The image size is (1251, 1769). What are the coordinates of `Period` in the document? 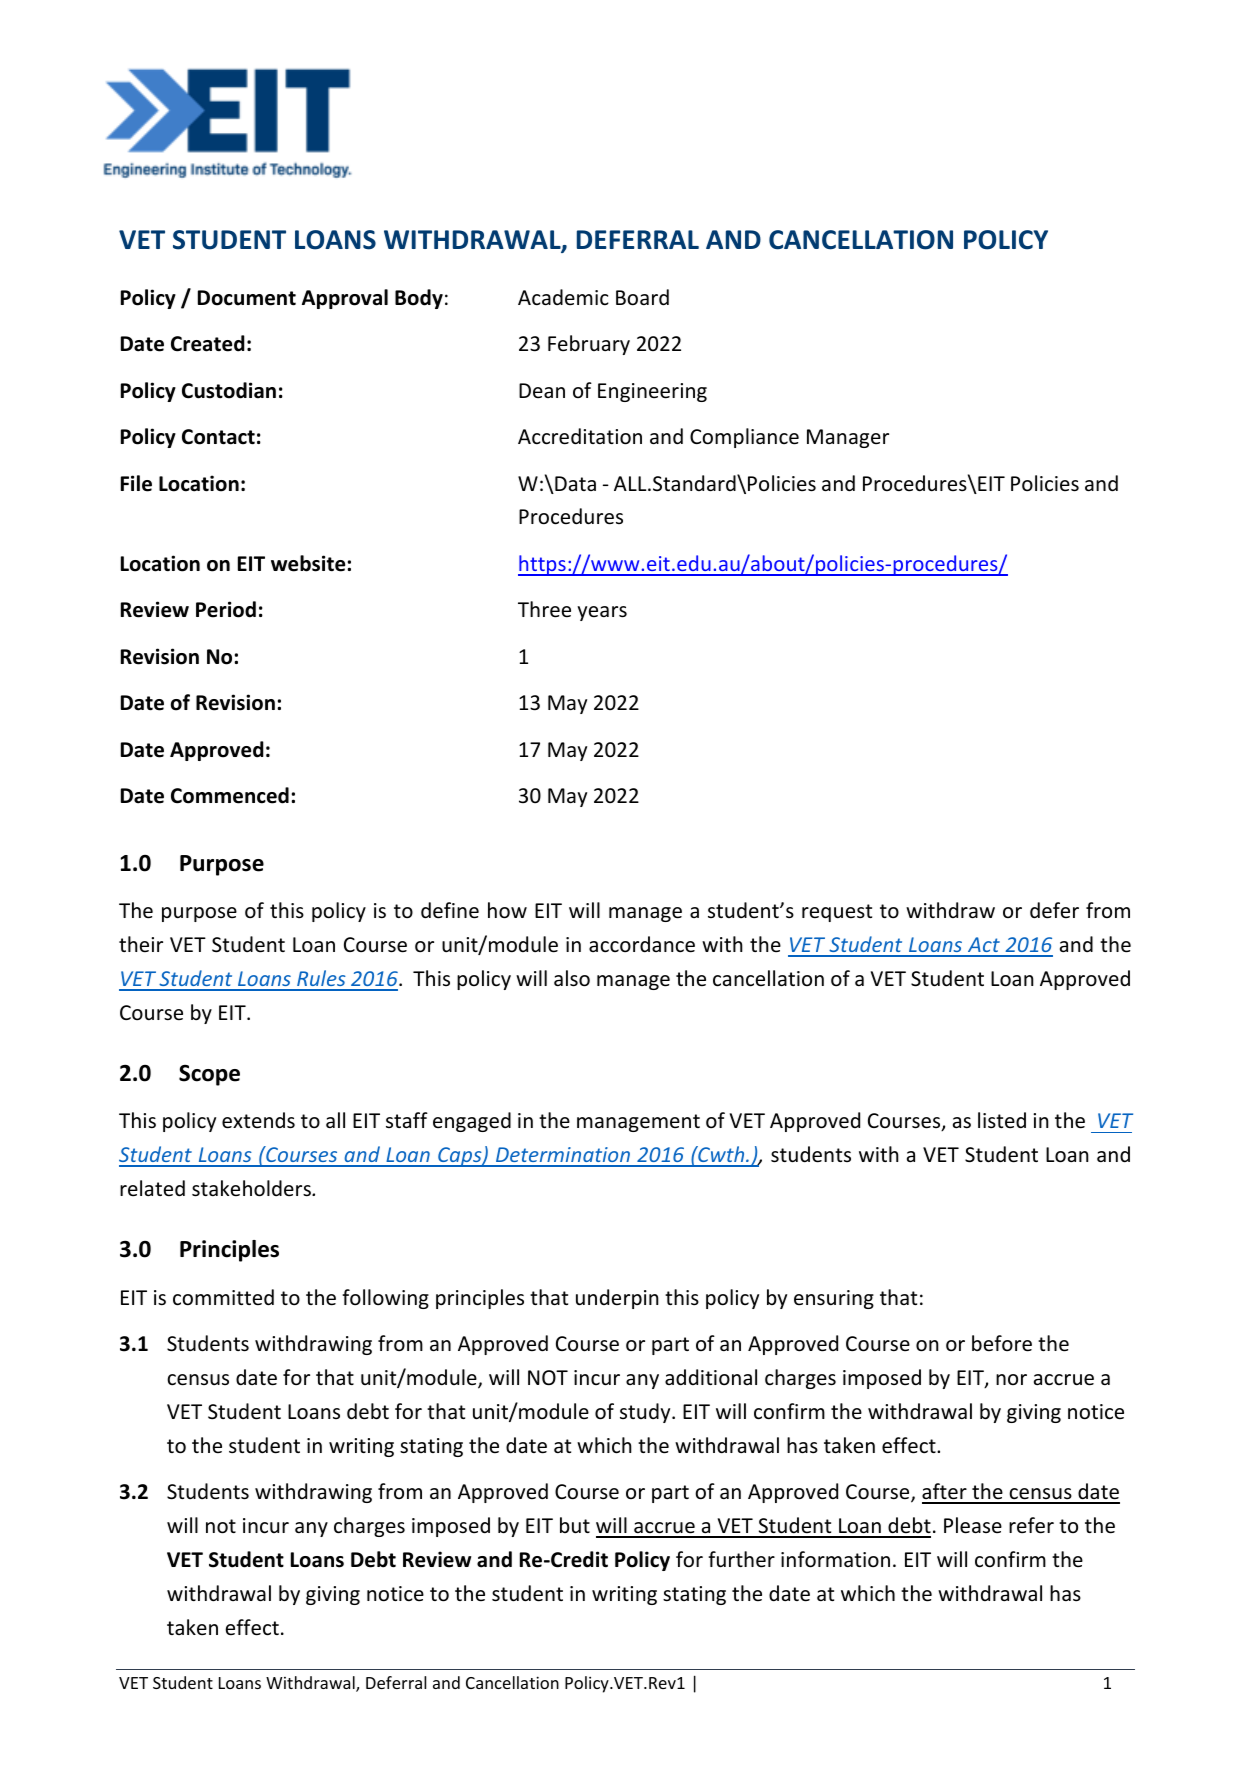 It's located at (226, 609).
